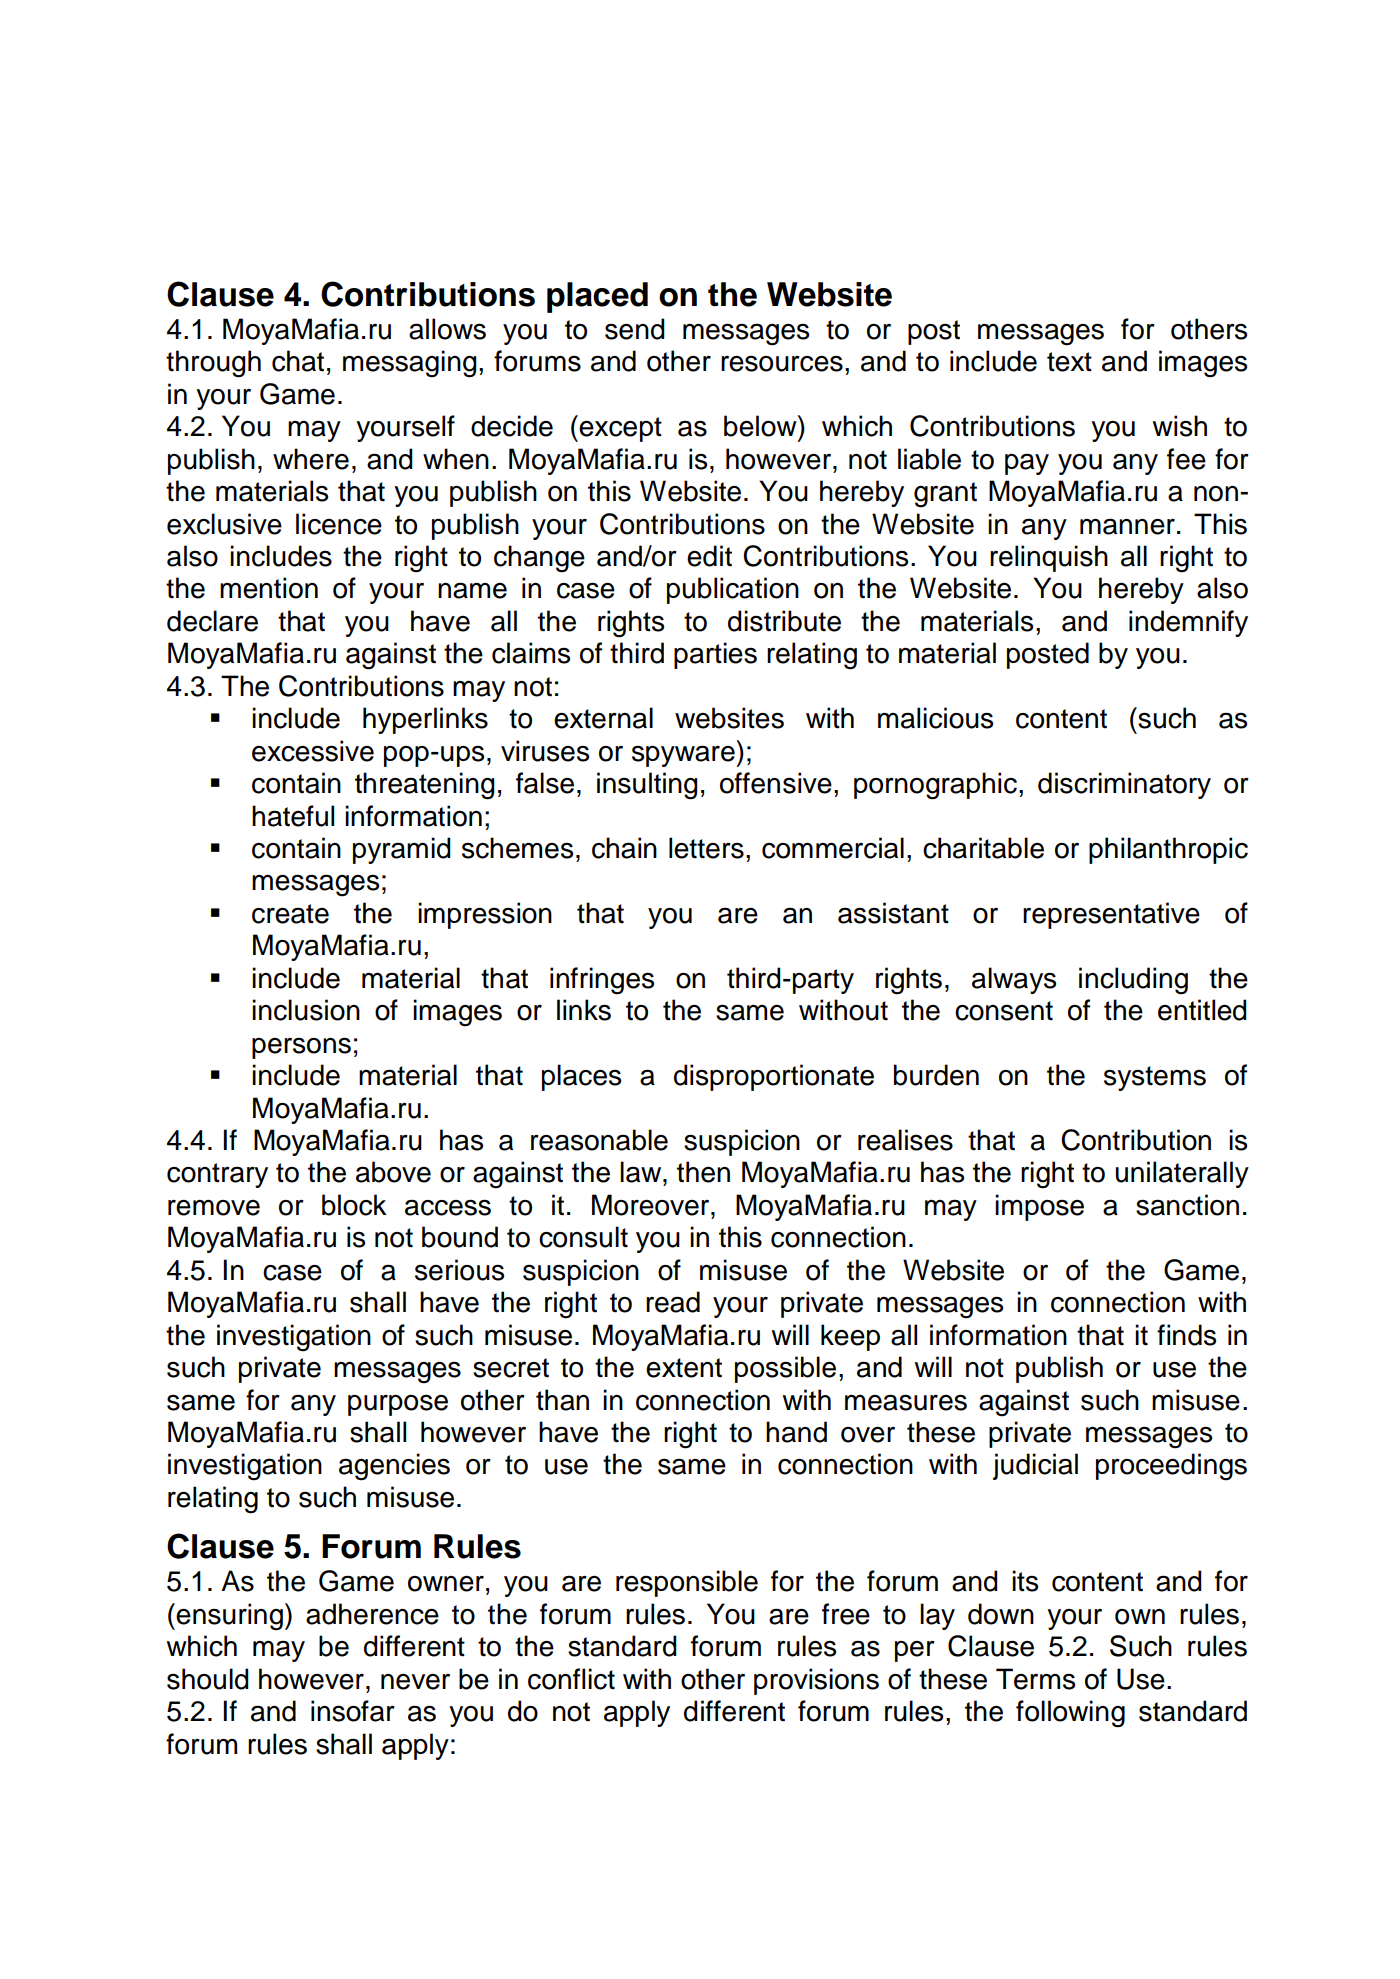 Image resolution: width=1400 pixels, height=1979 pixels. What do you see at coordinates (635, 329) in the screenshot?
I see `send` at bounding box center [635, 329].
